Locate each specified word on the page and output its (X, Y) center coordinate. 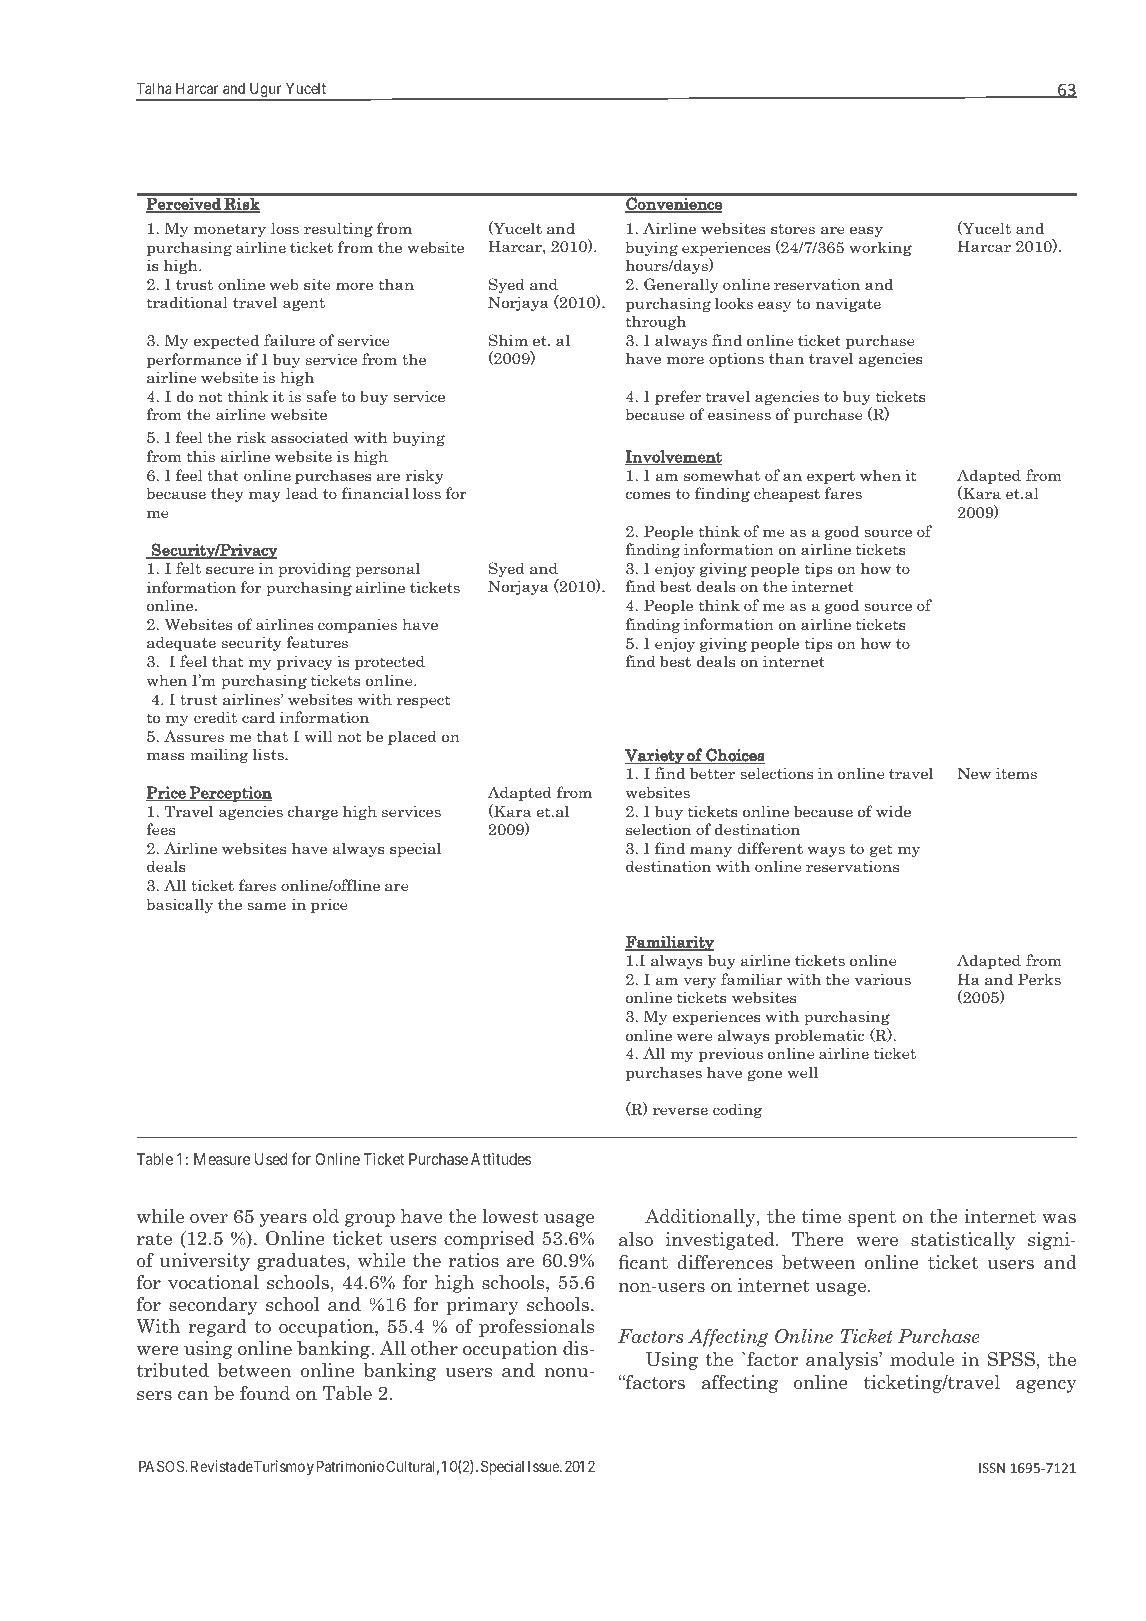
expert (831, 477)
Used (271, 1159)
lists (269, 754)
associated (310, 437)
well (802, 1072)
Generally (681, 285)
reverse (680, 1111)
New (974, 773)
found (265, 1393)
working (880, 248)
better (712, 773)
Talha (154, 88)
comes (648, 495)
